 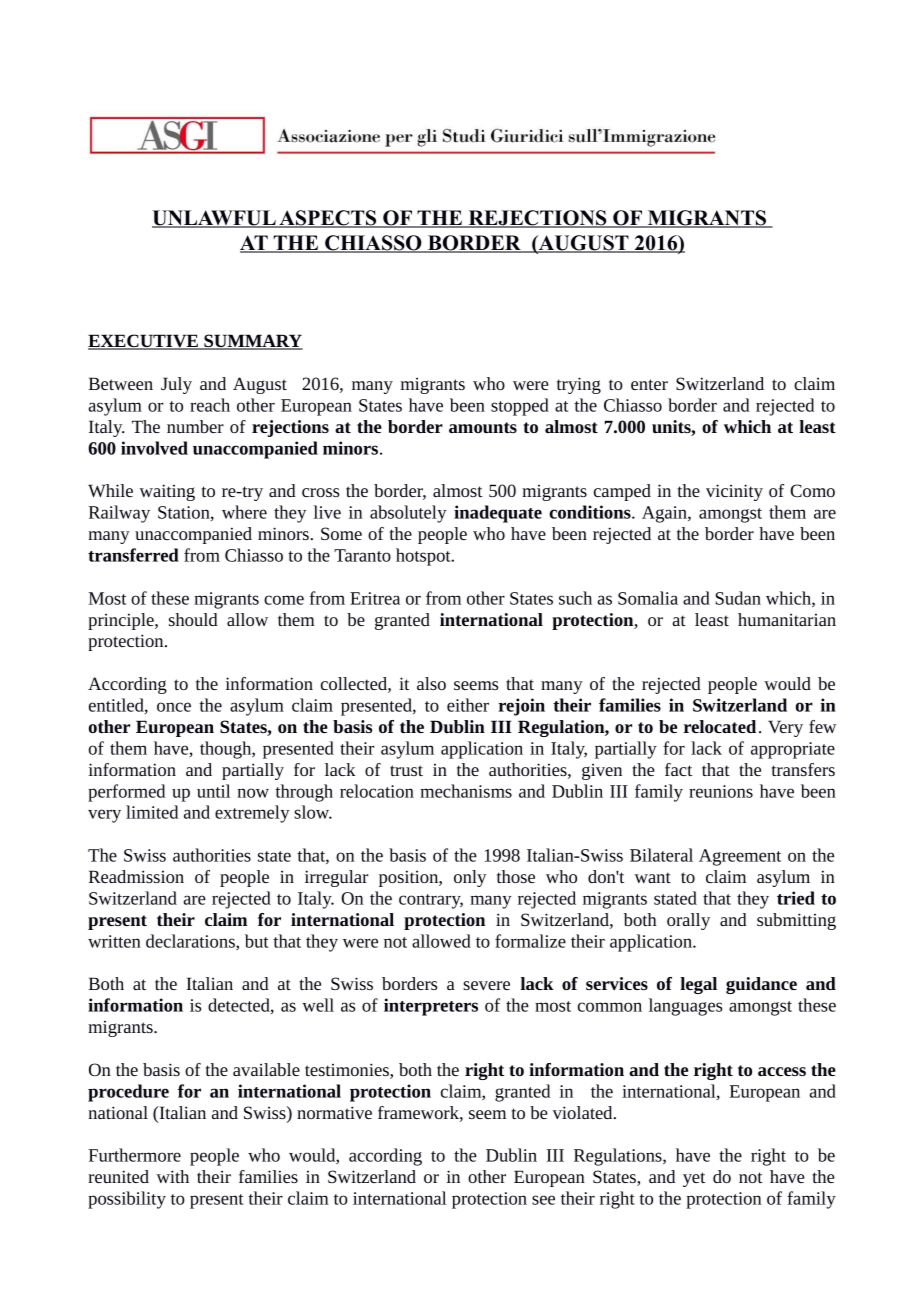 What do you see at coordinates (167, 492) in the screenshot?
I see `waiting` at bounding box center [167, 492].
